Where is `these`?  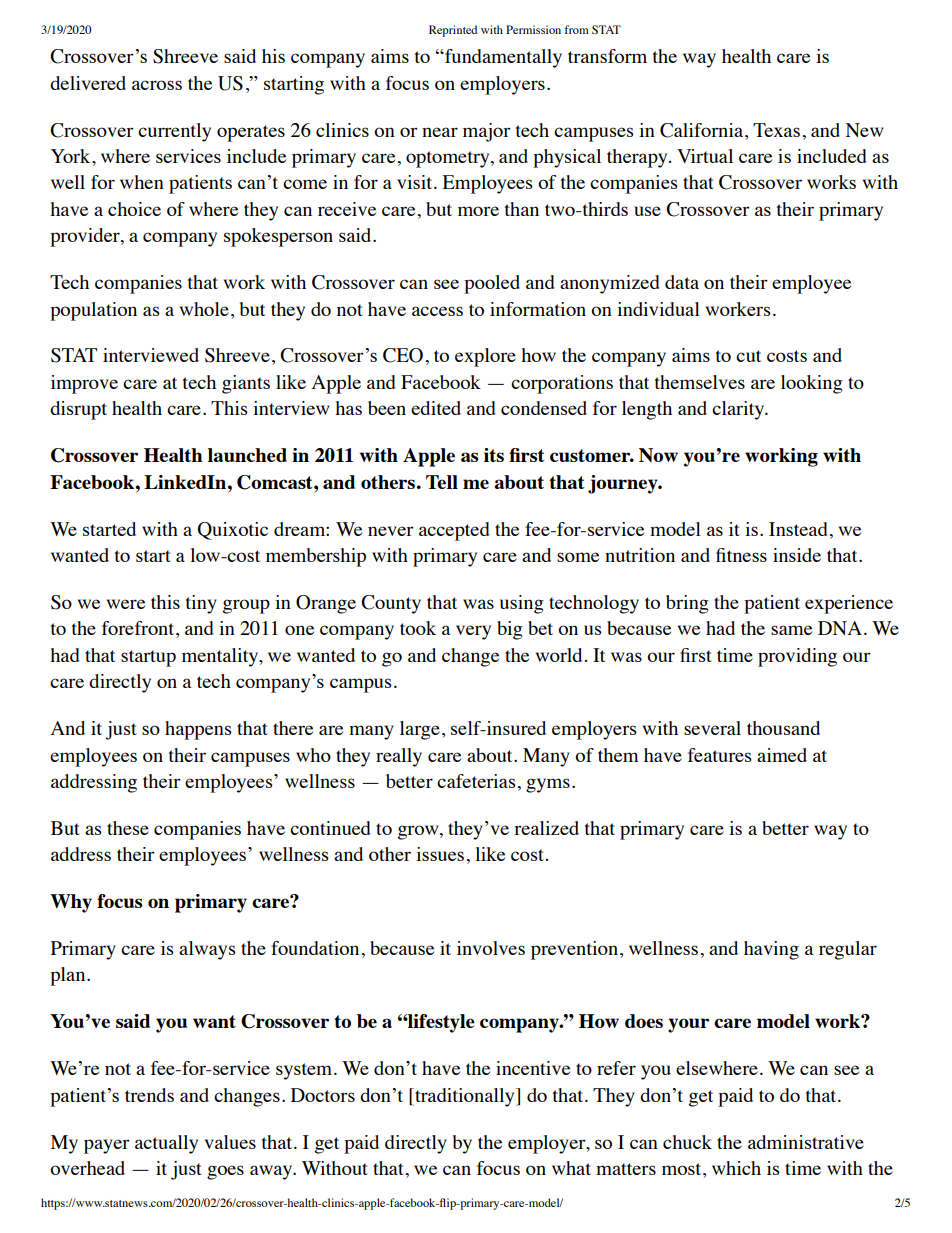 these is located at coordinates (128, 828).
